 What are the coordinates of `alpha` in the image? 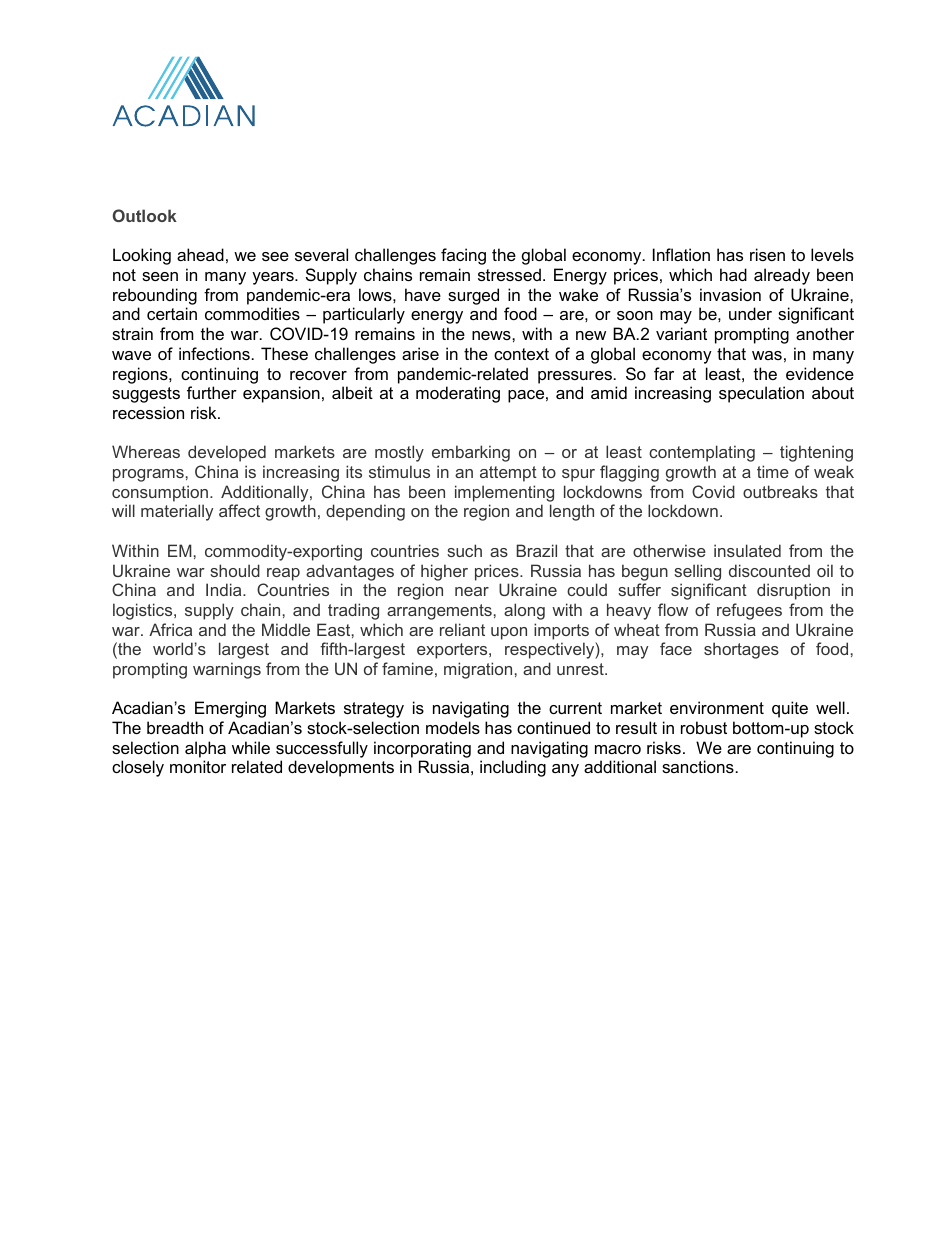 It's located at (205, 749).
